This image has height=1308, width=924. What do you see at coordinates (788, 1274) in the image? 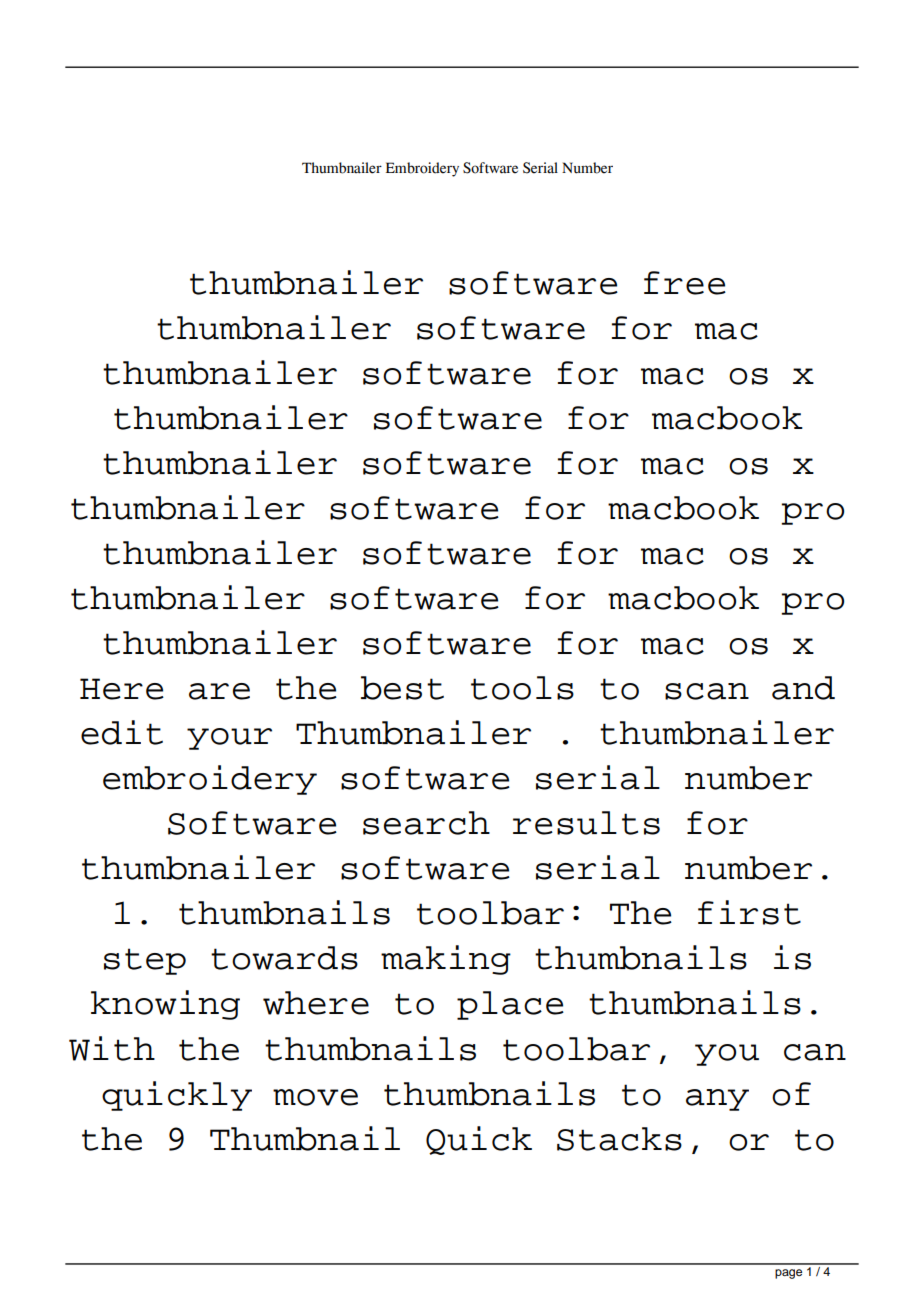
I see `page` at bounding box center [788, 1274].
